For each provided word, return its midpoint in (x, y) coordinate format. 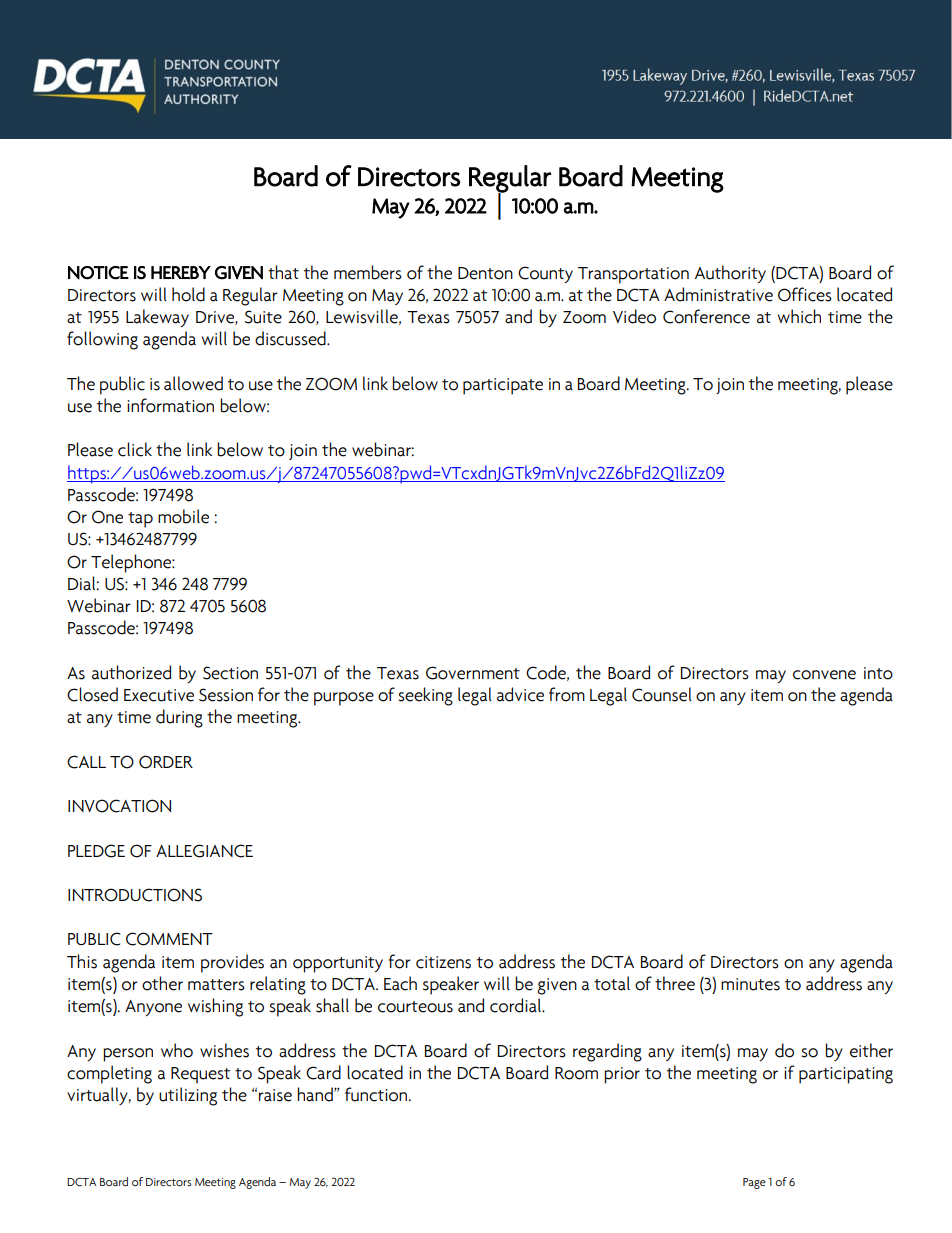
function (377, 1094)
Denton (485, 273)
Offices (805, 294)
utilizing (188, 1096)
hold (188, 294)
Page (754, 1183)
